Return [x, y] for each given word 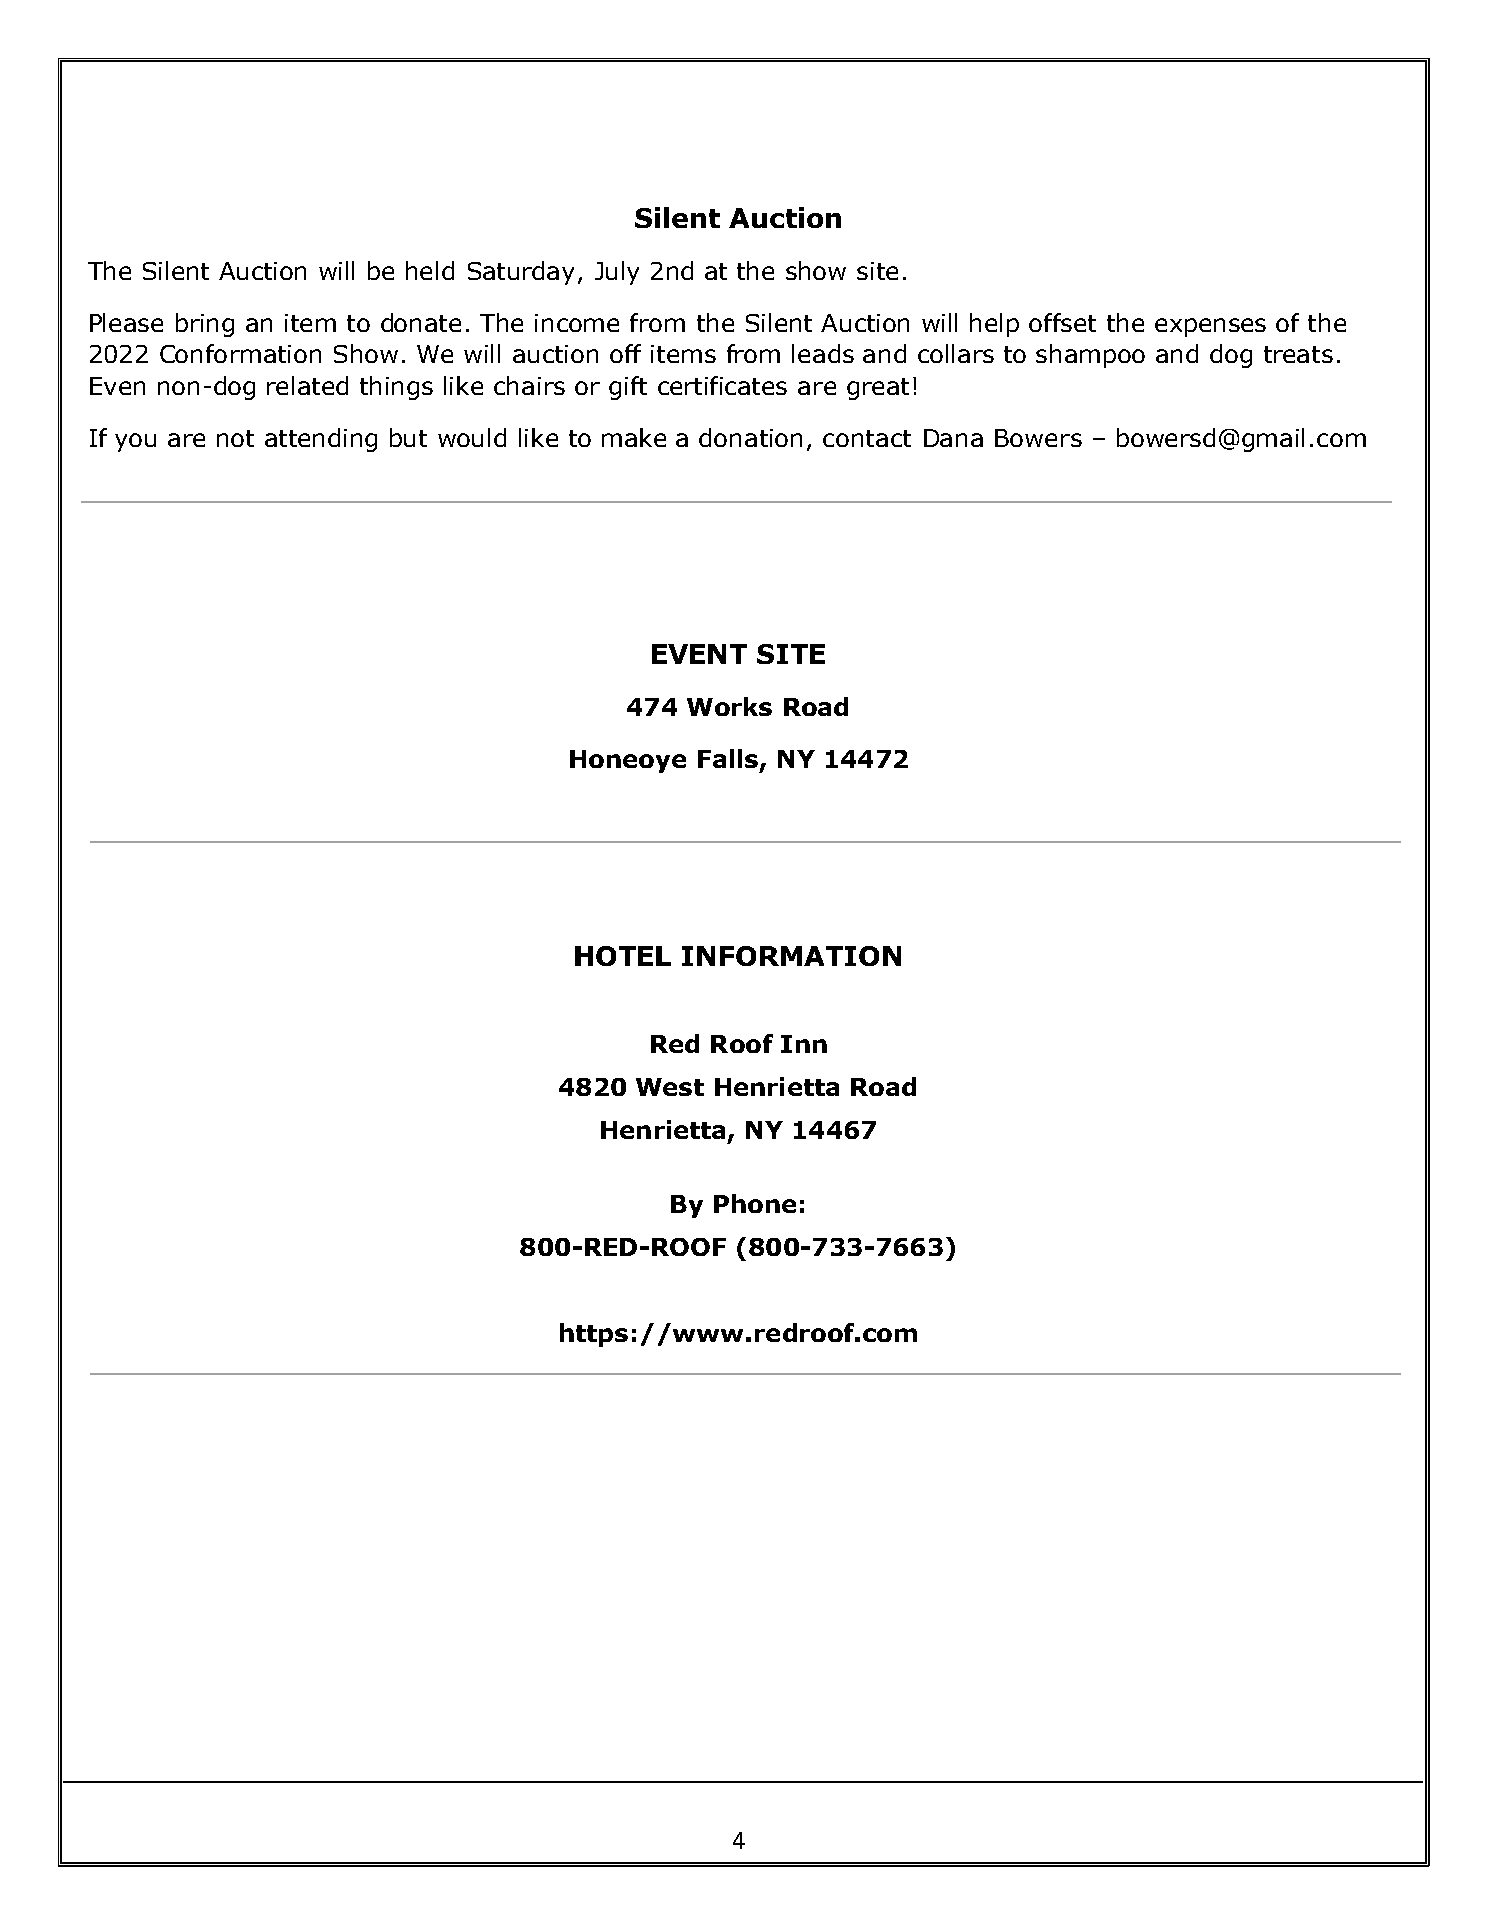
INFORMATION [791, 956]
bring [205, 325]
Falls [728, 758]
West [670, 1087]
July [617, 273]
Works [729, 706]
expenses [1210, 327]
